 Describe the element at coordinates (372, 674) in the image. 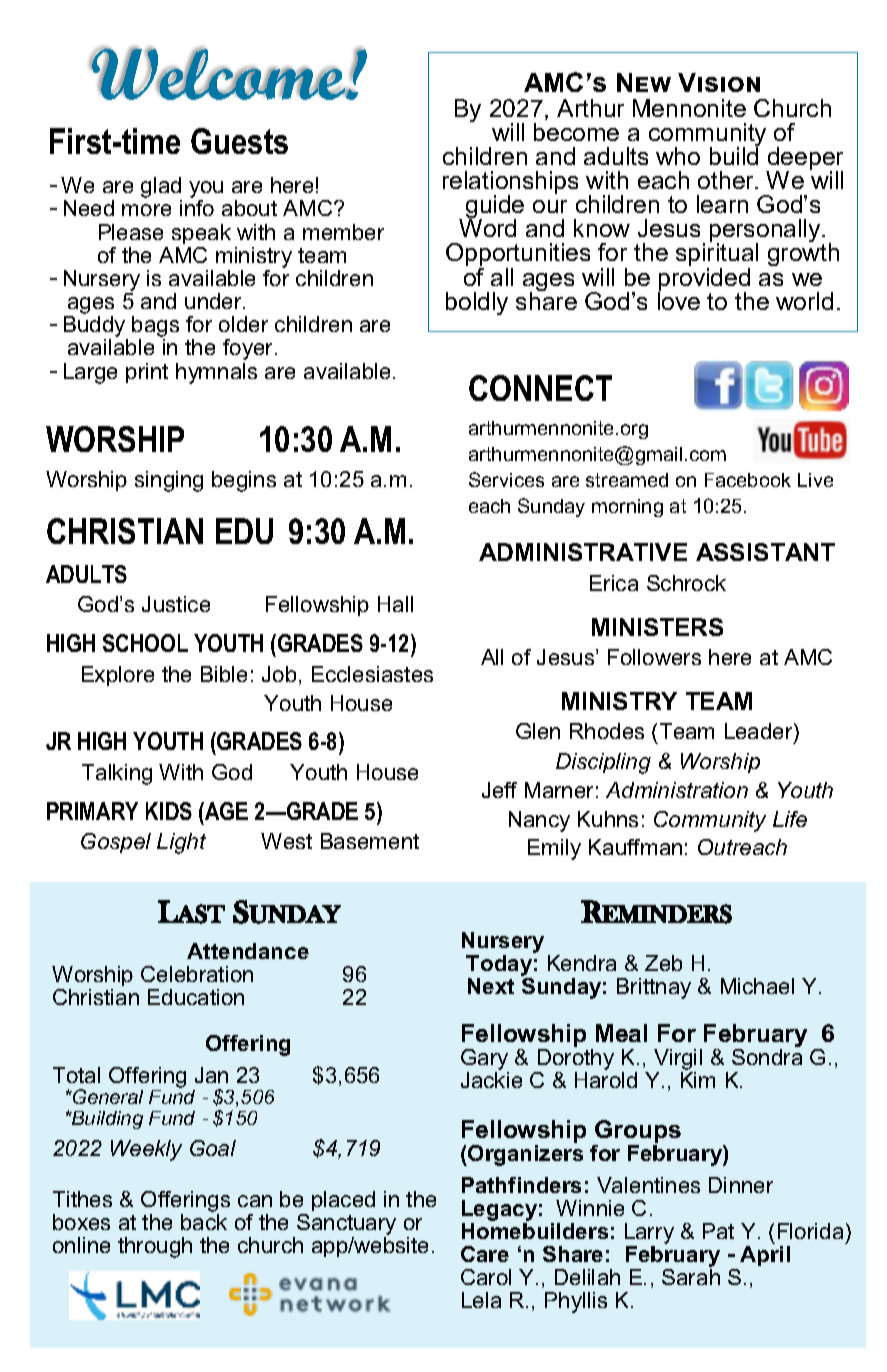

I see `Ecclesiastes` at that location.
